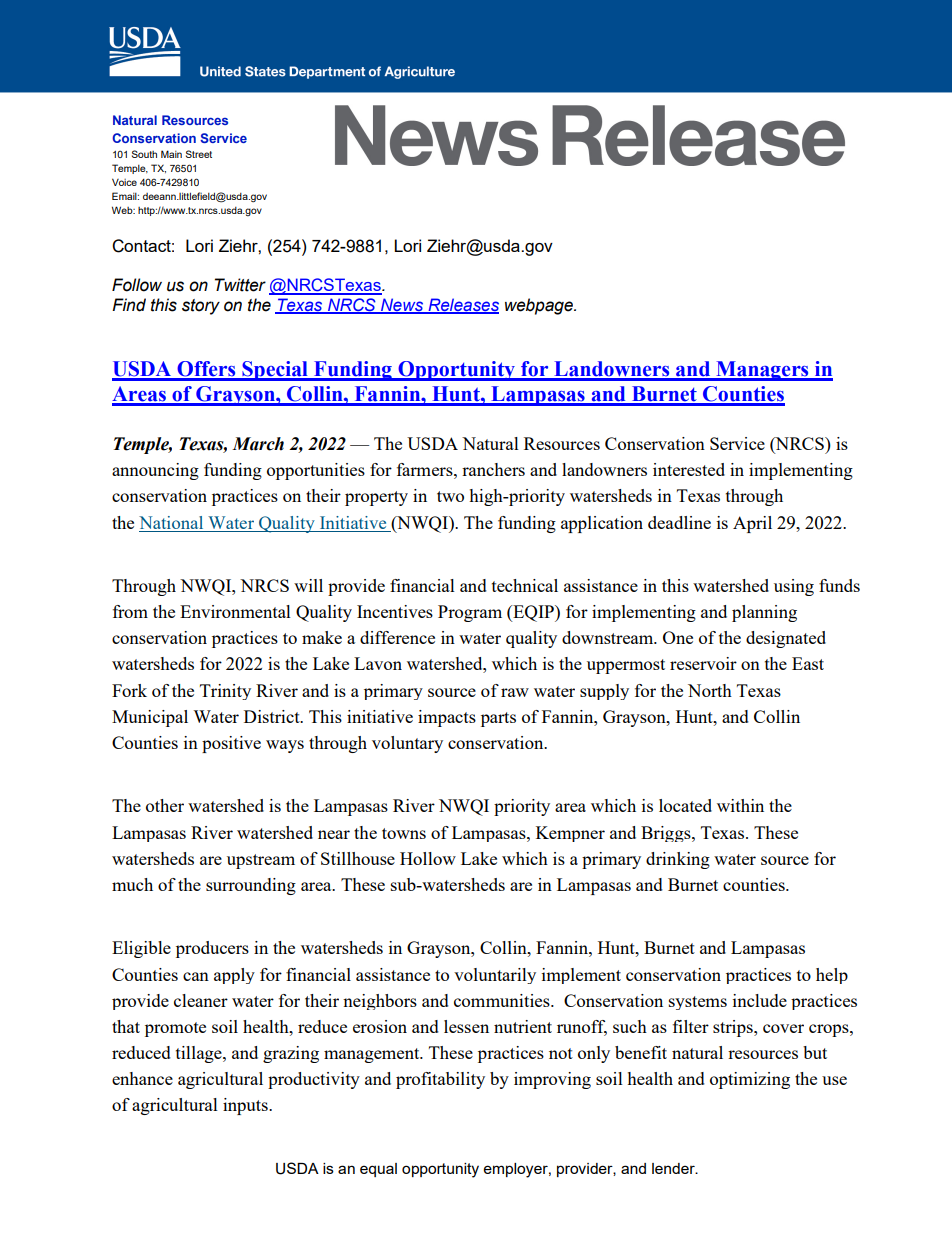 The image size is (952, 1233). I want to click on Managers, so click(762, 371).
